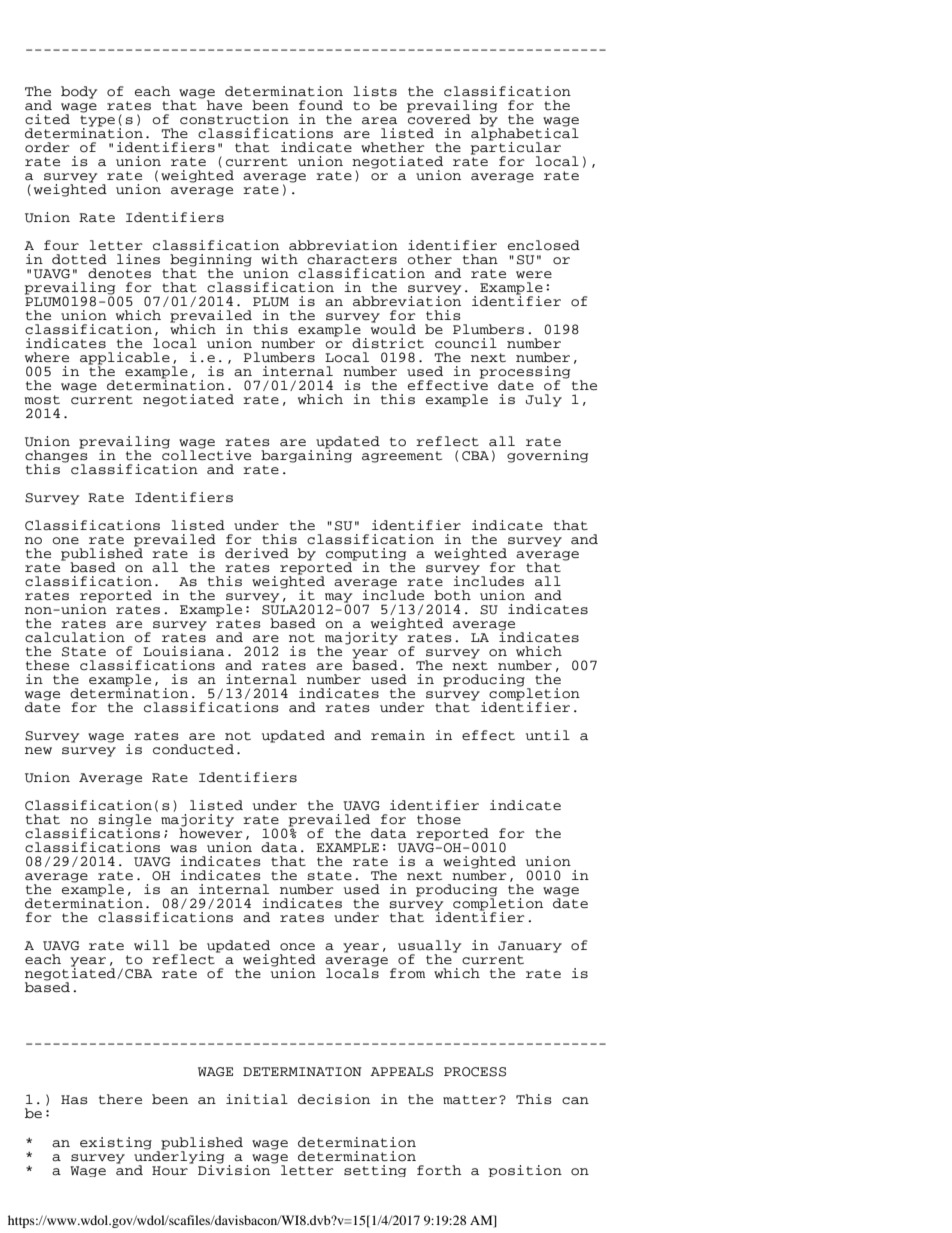  What do you see at coordinates (116, 1143) in the screenshot?
I see `existing` at bounding box center [116, 1143].
